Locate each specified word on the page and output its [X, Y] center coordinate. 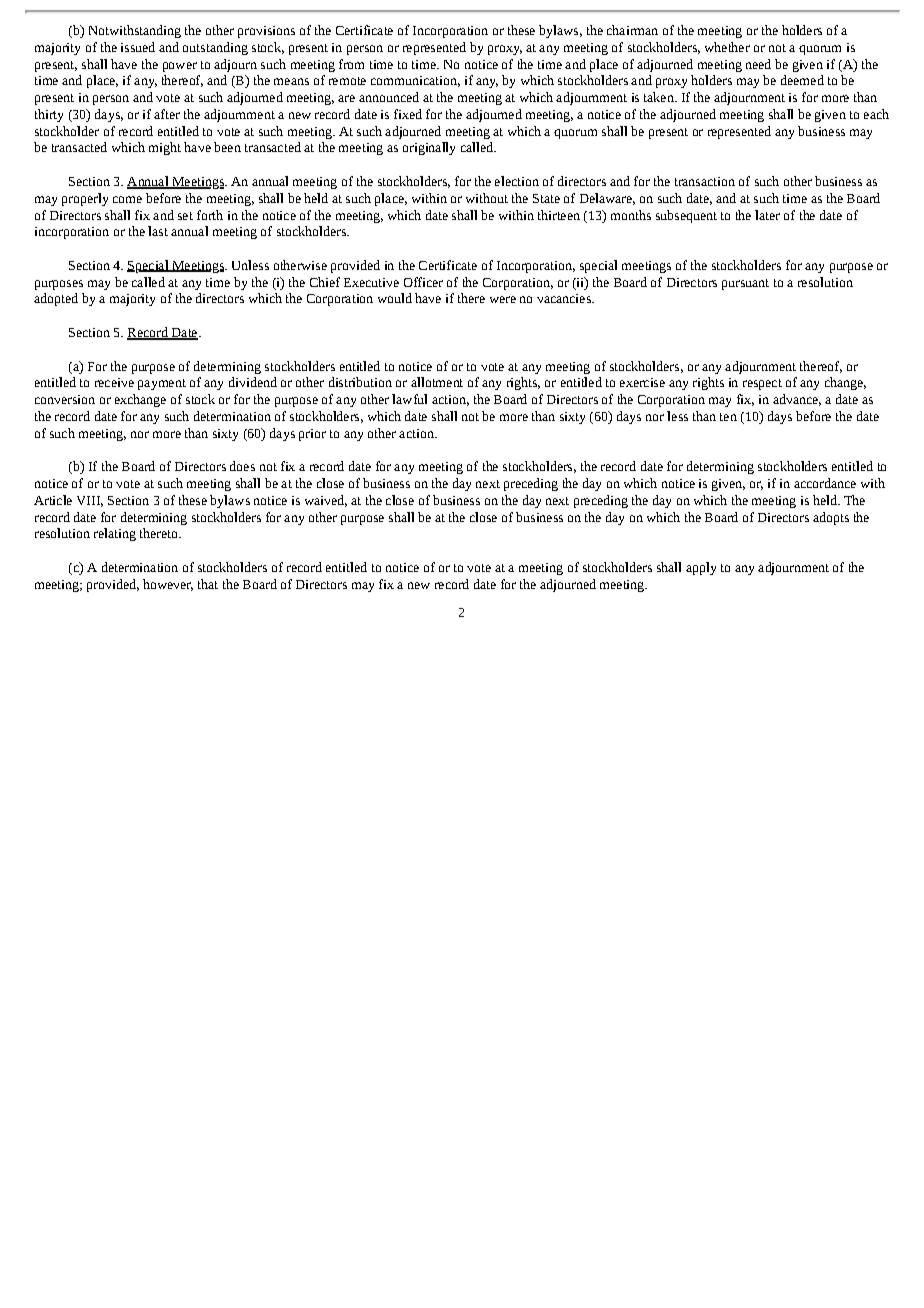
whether [727, 47]
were [503, 299]
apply [701, 568]
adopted [56, 299]
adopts [831, 518]
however [168, 585]
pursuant [745, 284]
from [351, 64]
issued [138, 47]
